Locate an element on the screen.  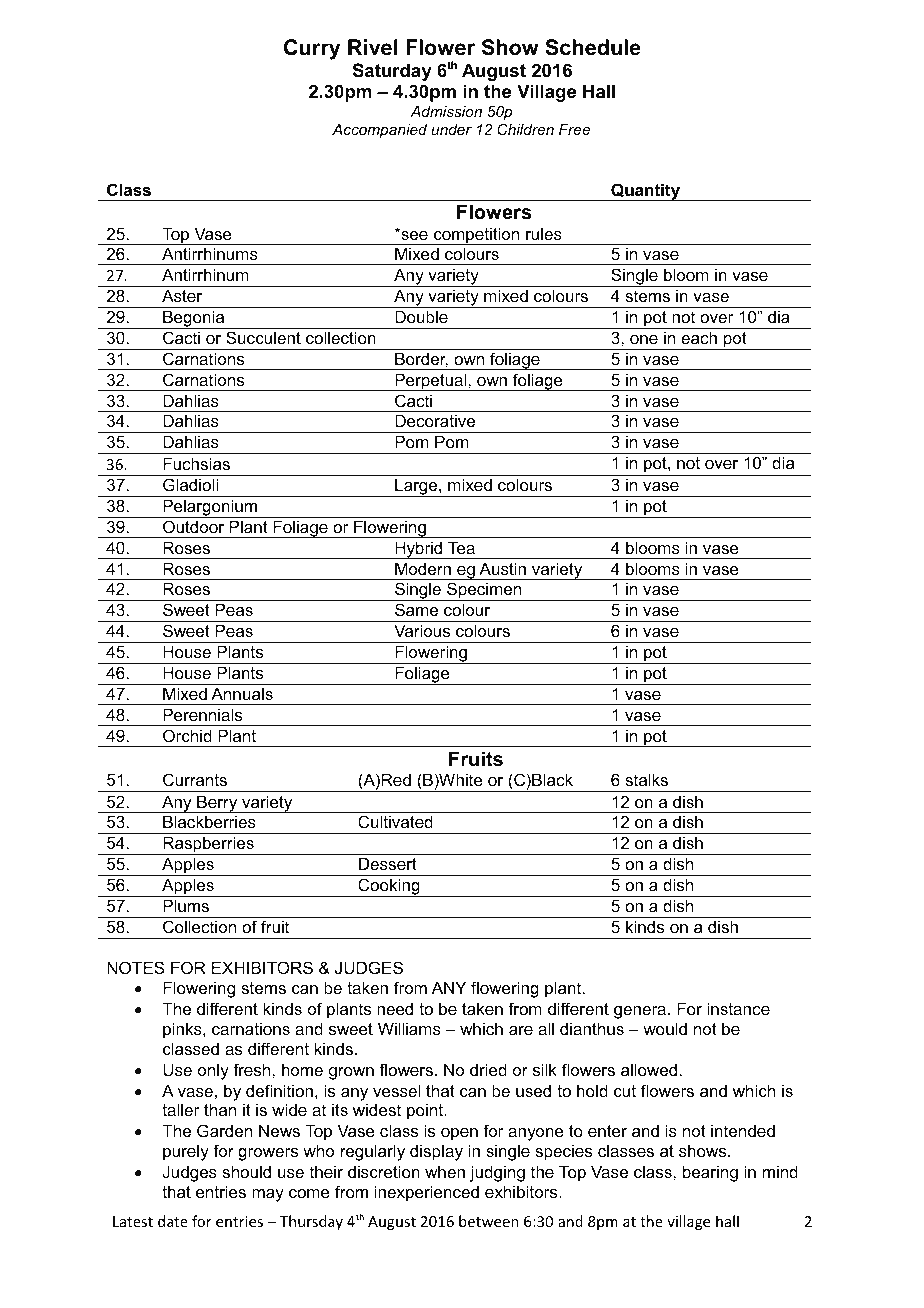
Succulent is located at coordinates (263, 337).
